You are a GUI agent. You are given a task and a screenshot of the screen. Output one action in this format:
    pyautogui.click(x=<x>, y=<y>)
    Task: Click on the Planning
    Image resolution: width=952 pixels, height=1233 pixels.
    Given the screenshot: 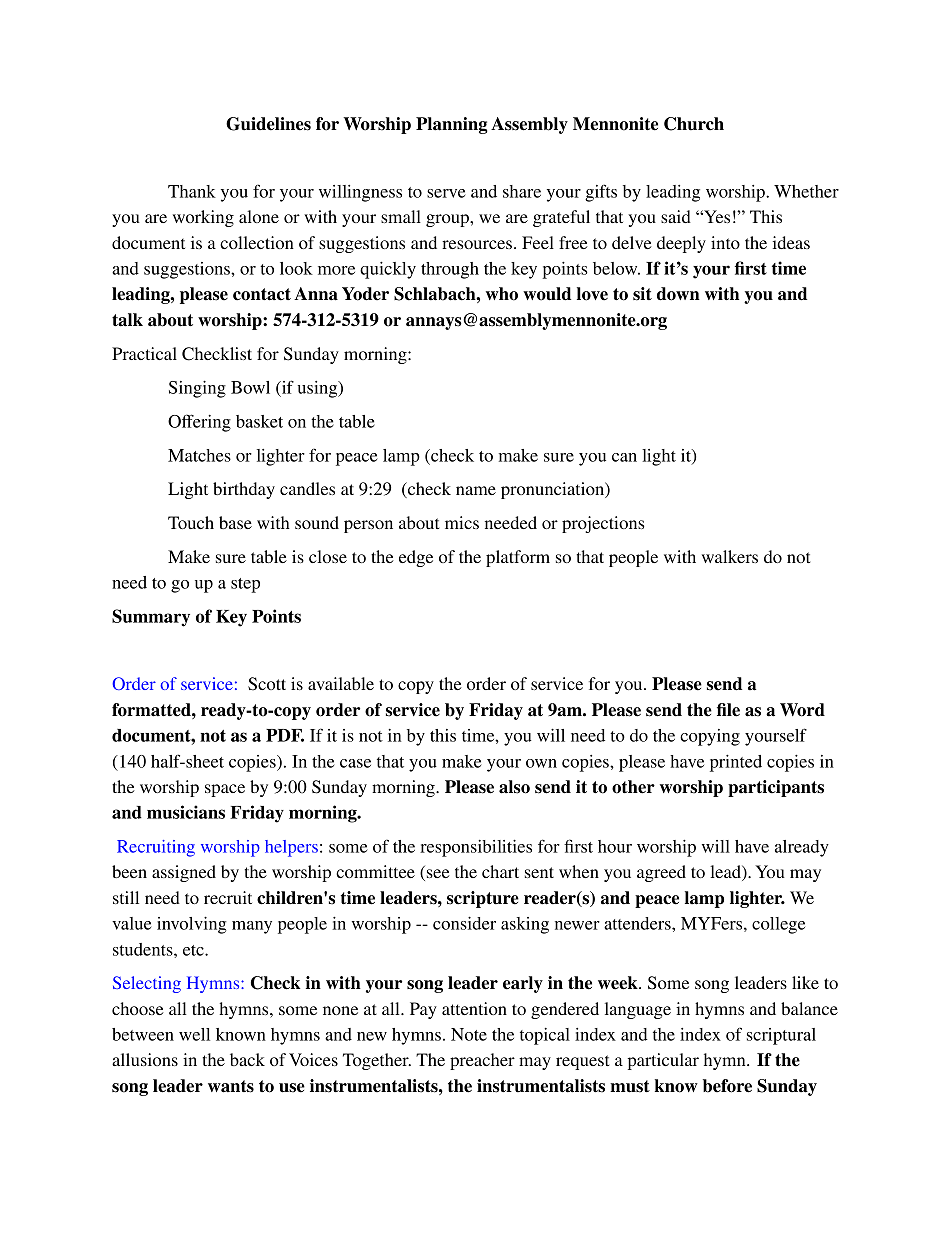 What is the action you would take?
    pyautogui.click(x=452, y=125)
